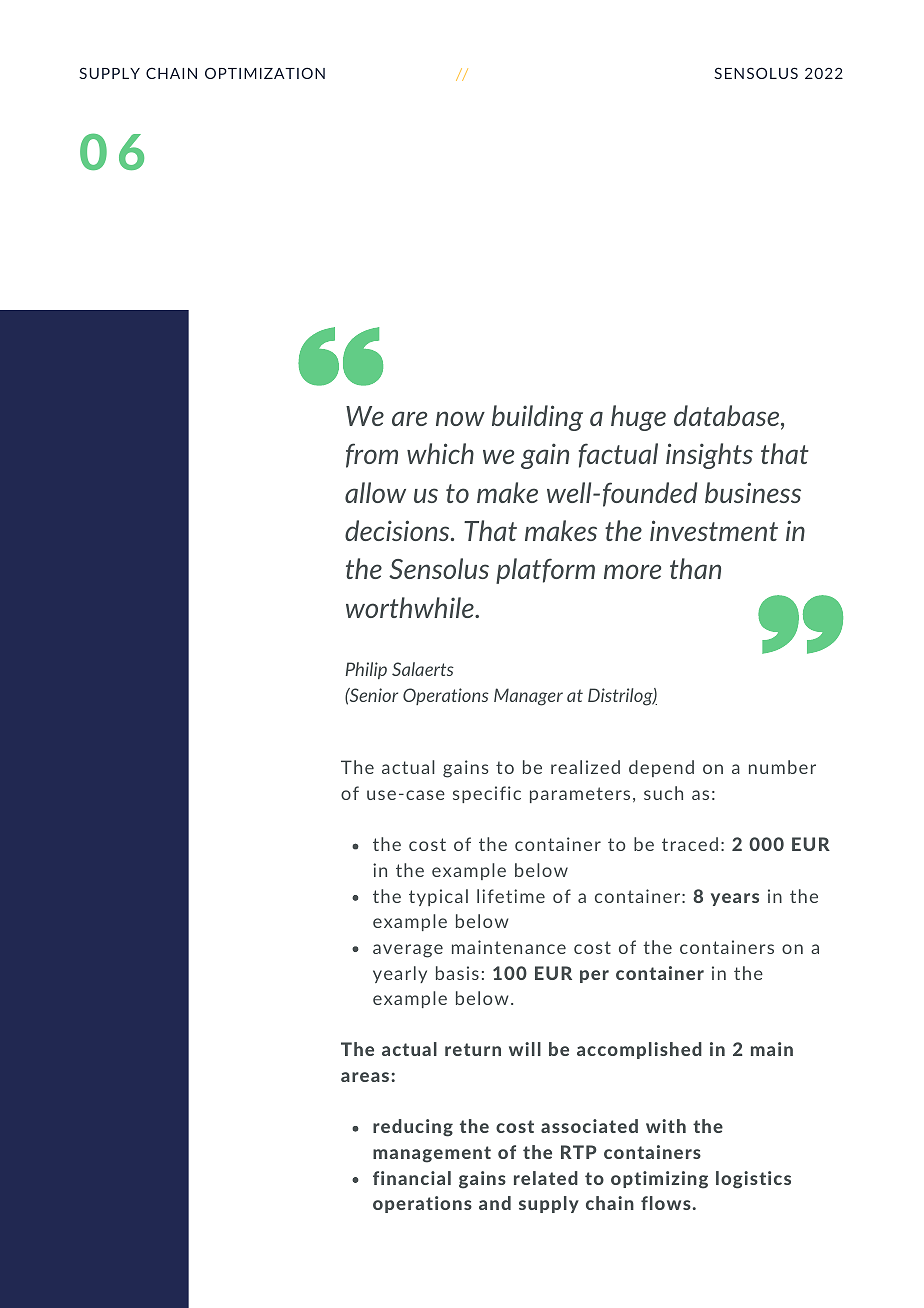 Image resolution: width=924 pixels, height=1308 pixels. Describe the element at coordinates (265, 73) in the document. I see `OPTIMIZATION` at that location.
